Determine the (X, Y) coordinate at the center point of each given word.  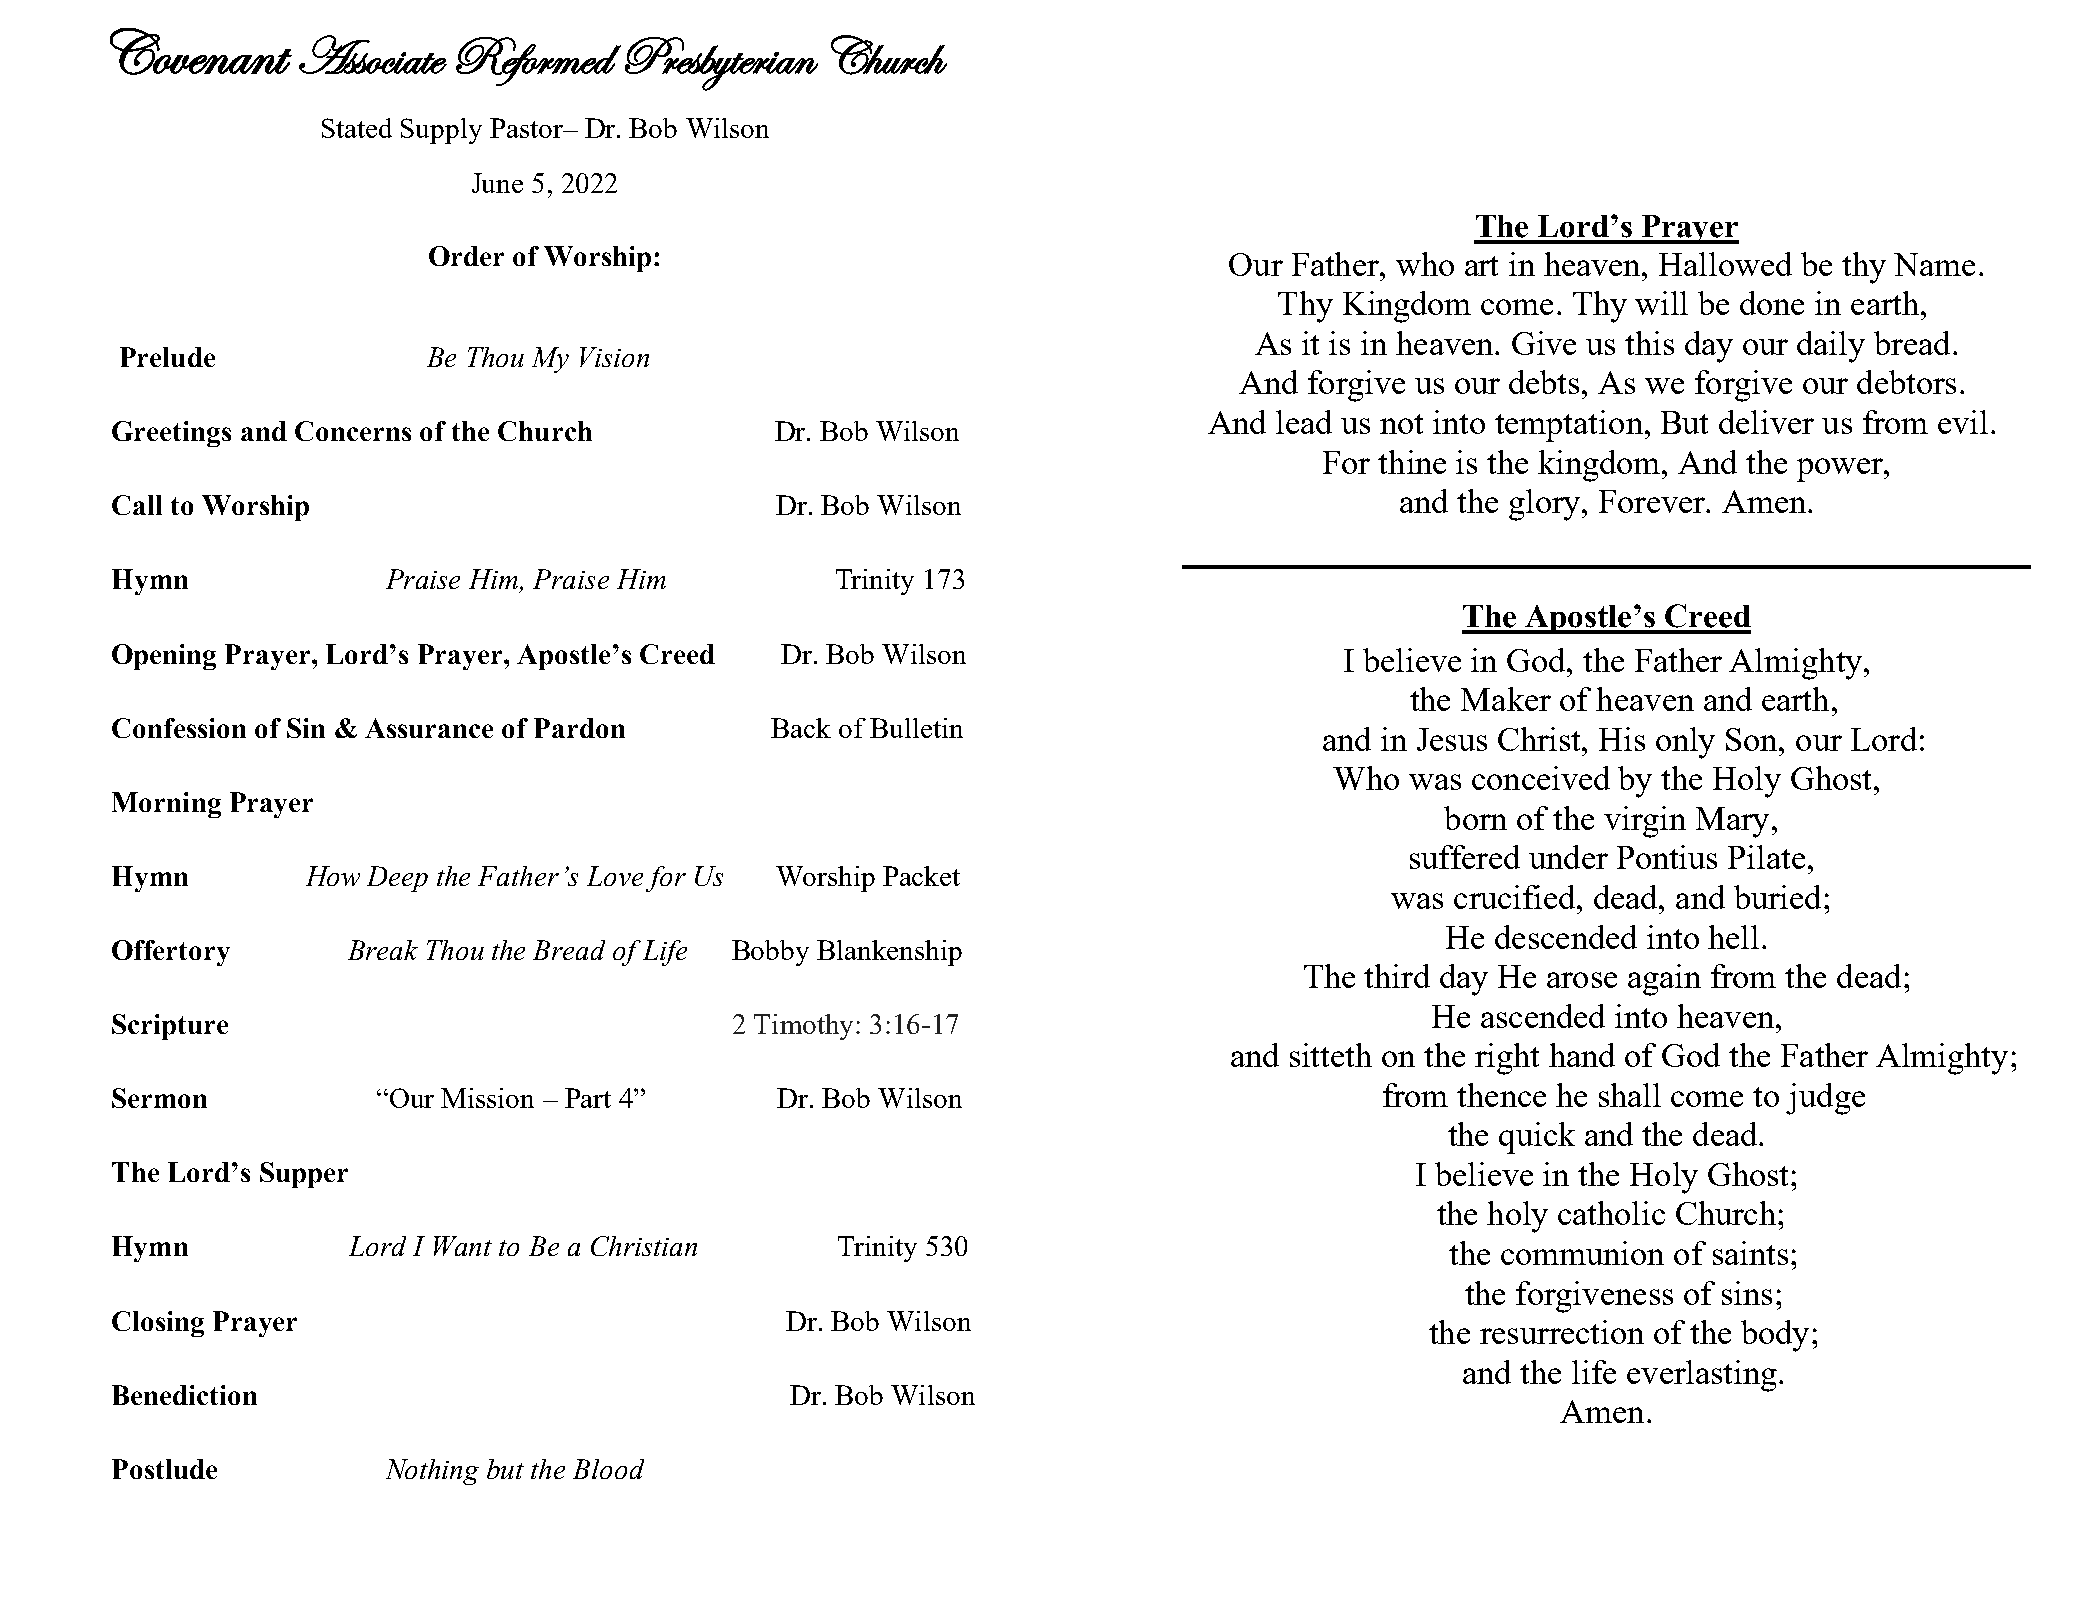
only (1685, 743)
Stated (357, 128)
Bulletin (916, 728)
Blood (608, 1469)
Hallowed (1725, 264)
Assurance (429, 728)
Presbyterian (721, 64)
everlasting (1702, 1376)
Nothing (432, 1472)
